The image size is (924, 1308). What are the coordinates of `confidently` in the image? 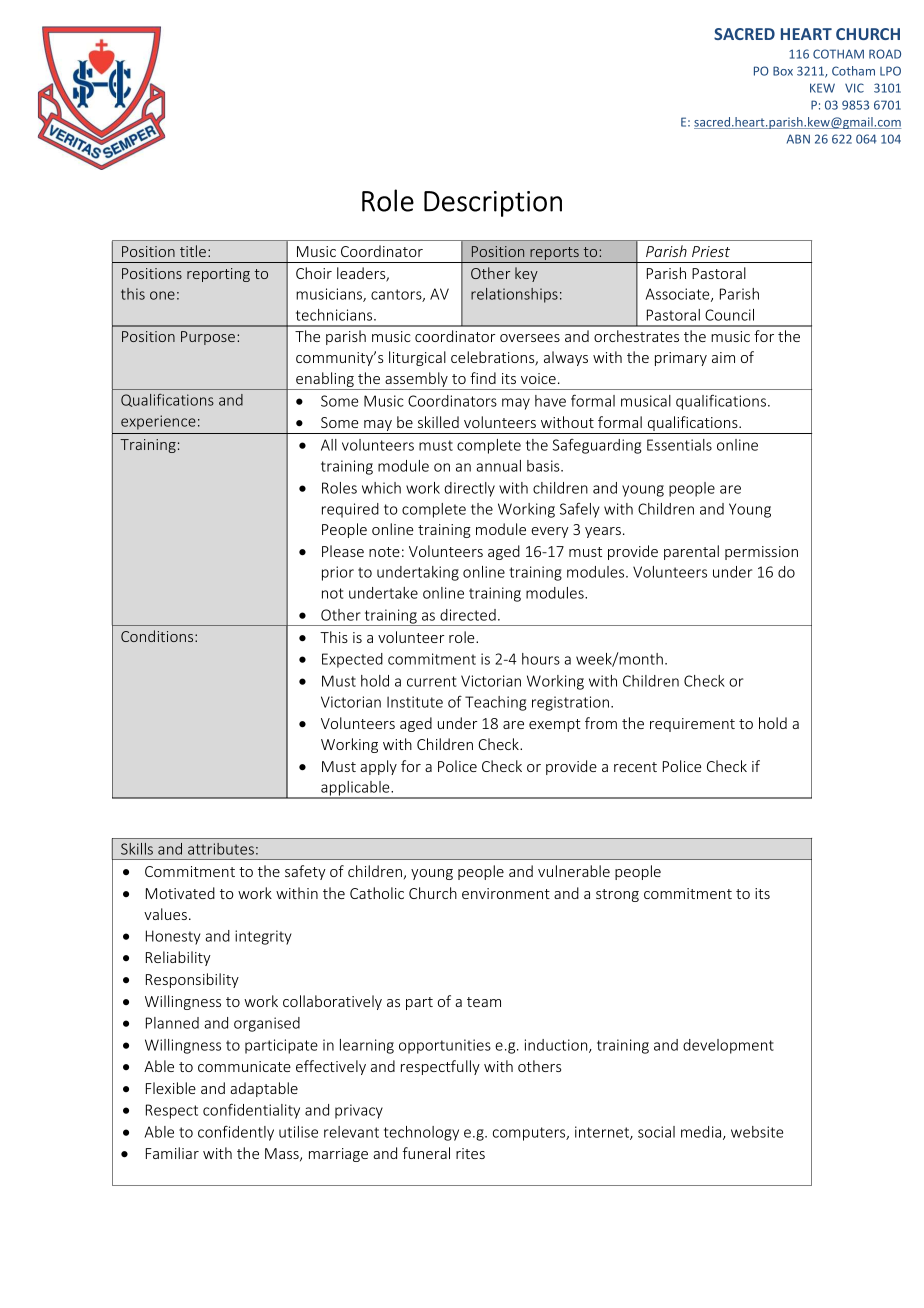 It's located at (236, 1133).
